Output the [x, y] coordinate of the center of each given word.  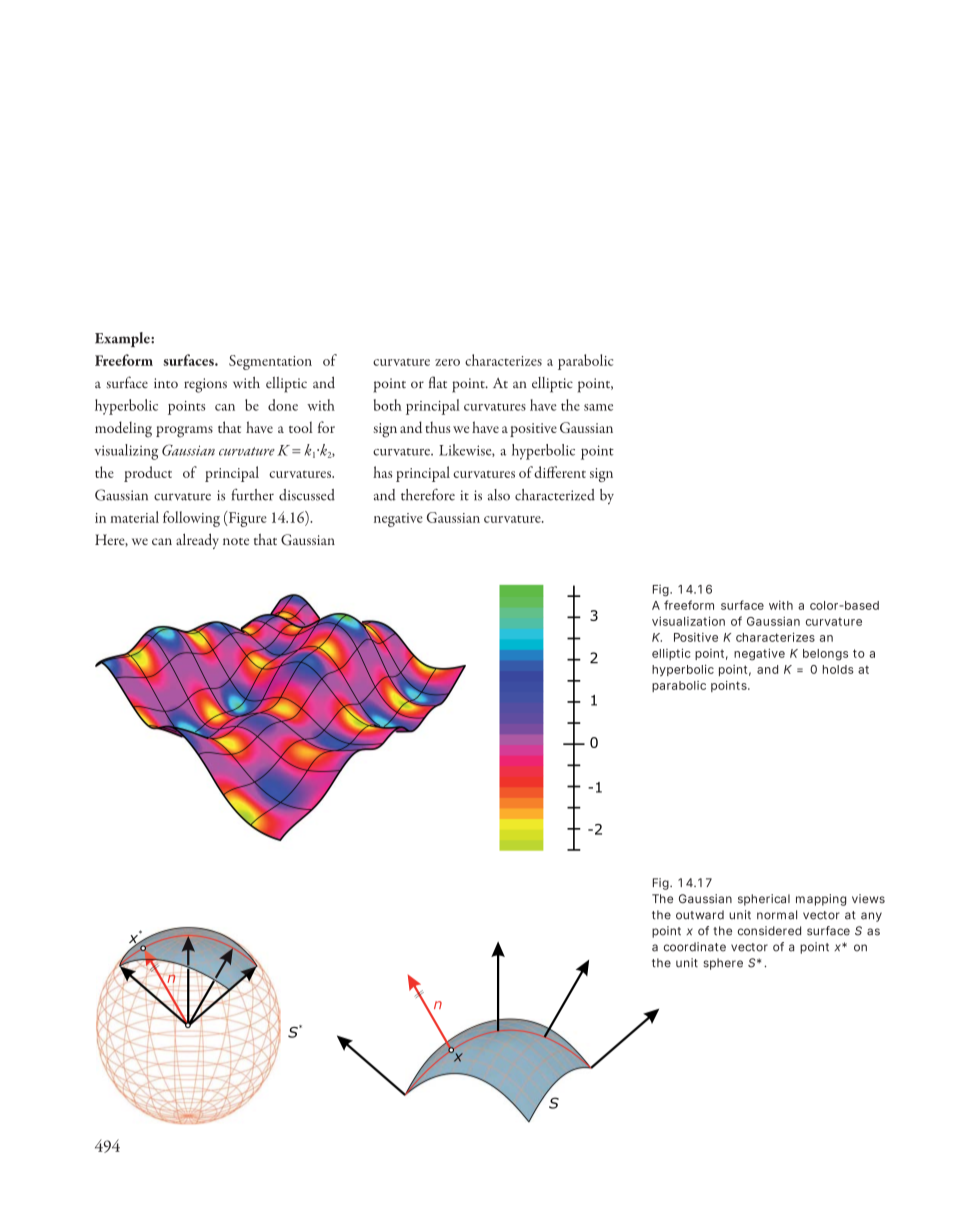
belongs [825, 655]
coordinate [695, 947]
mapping [821, 900]
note [236, 541]
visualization [688, 621]
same [598, 407]
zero [447, 362]
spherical [764, 900]
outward [700, 915]
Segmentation [270, 362]
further [252, 495]
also [499, 495]
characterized [555, 495]
